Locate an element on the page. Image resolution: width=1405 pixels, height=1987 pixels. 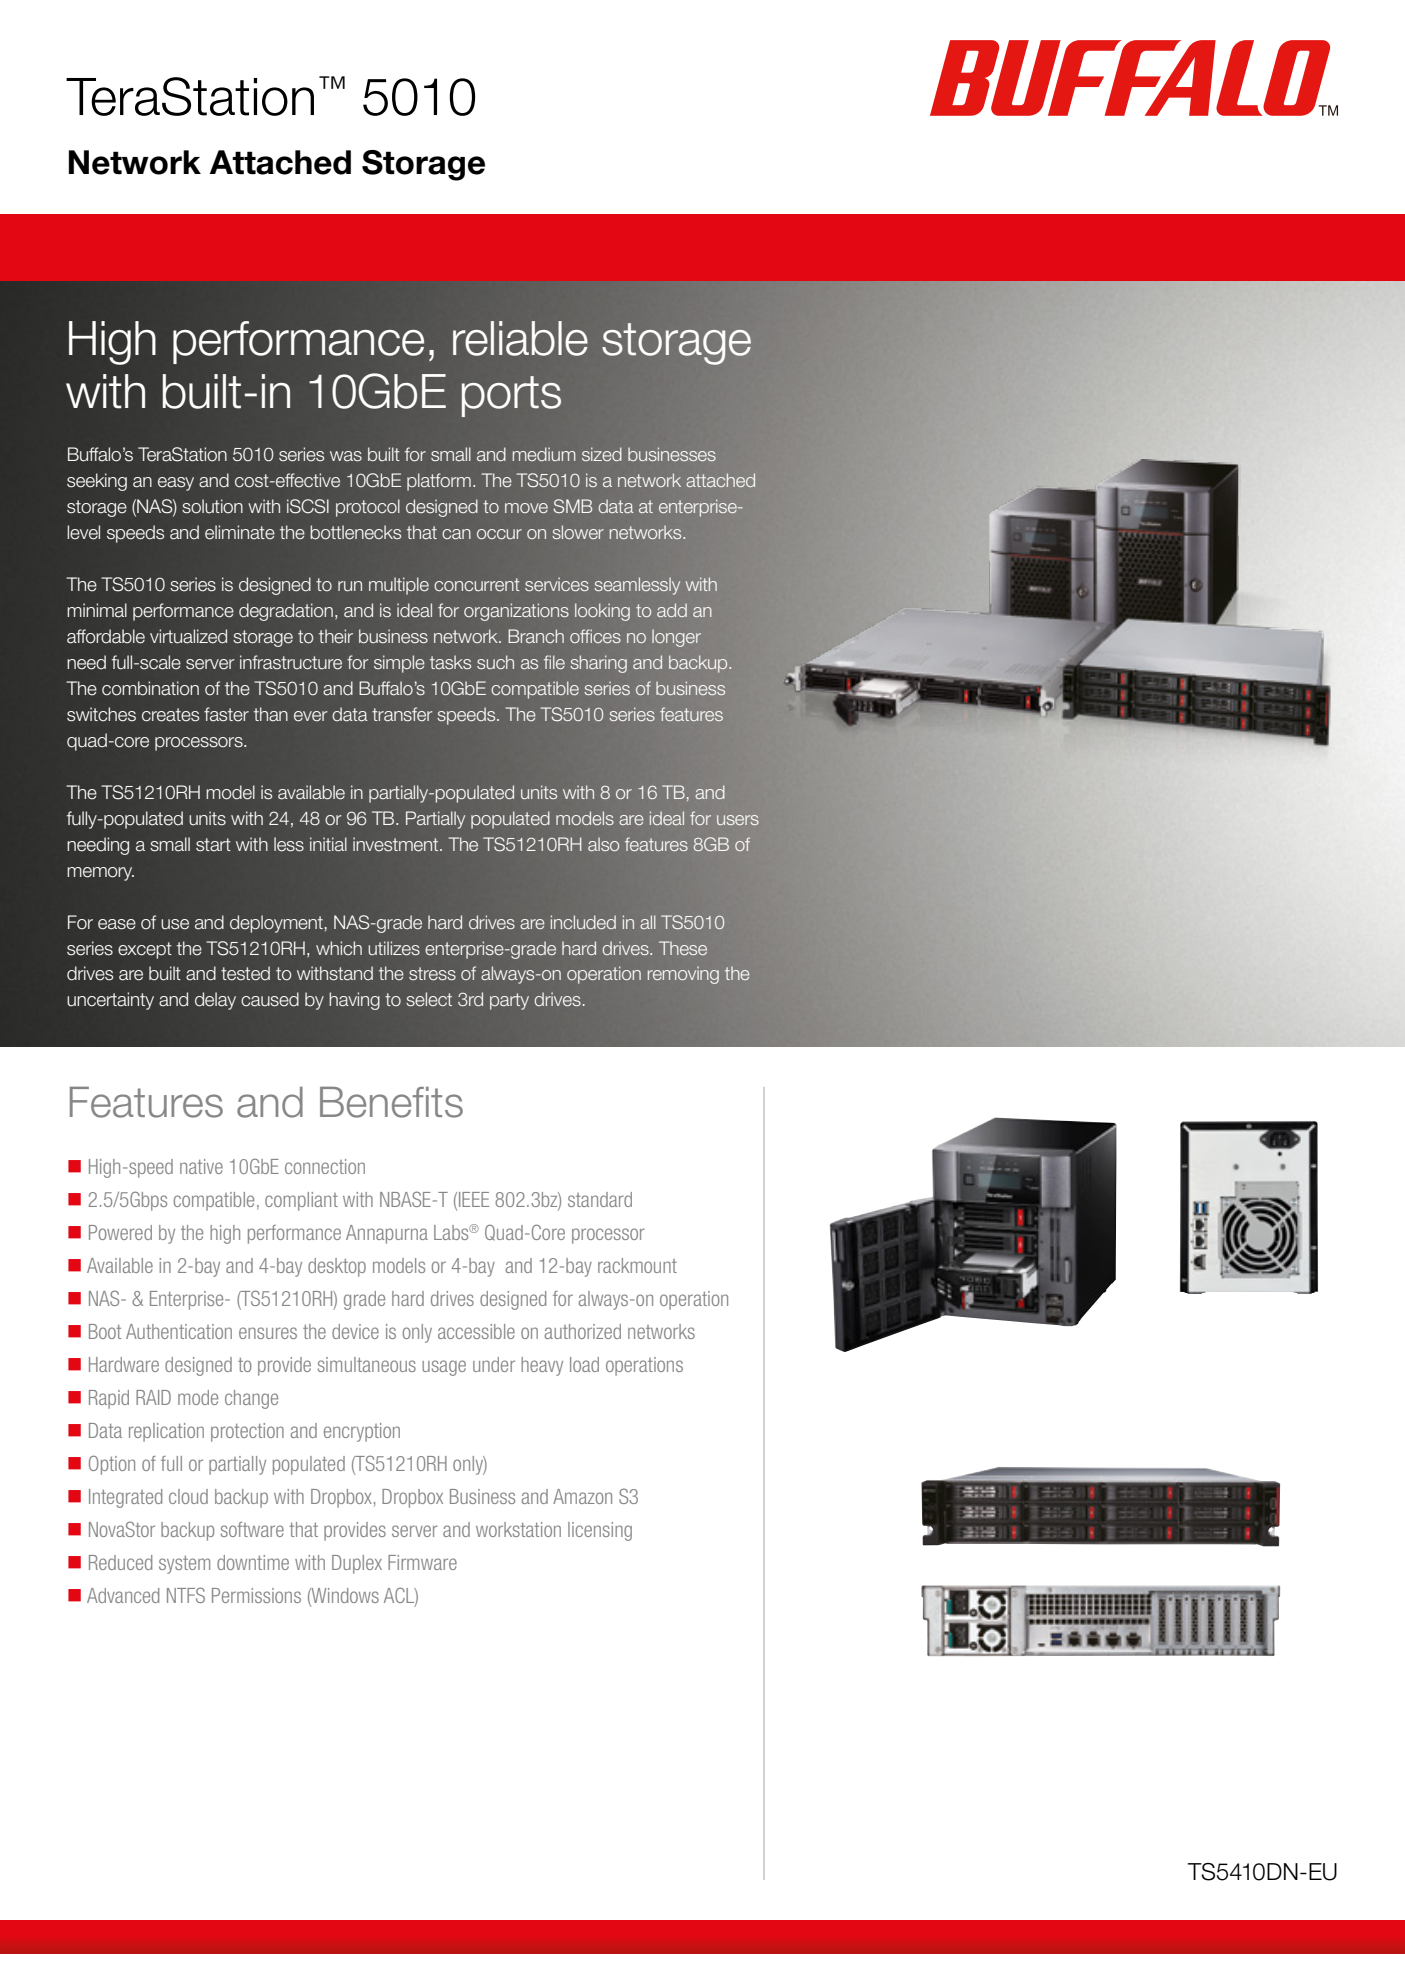
sized is located at coordinates (602, 454).
